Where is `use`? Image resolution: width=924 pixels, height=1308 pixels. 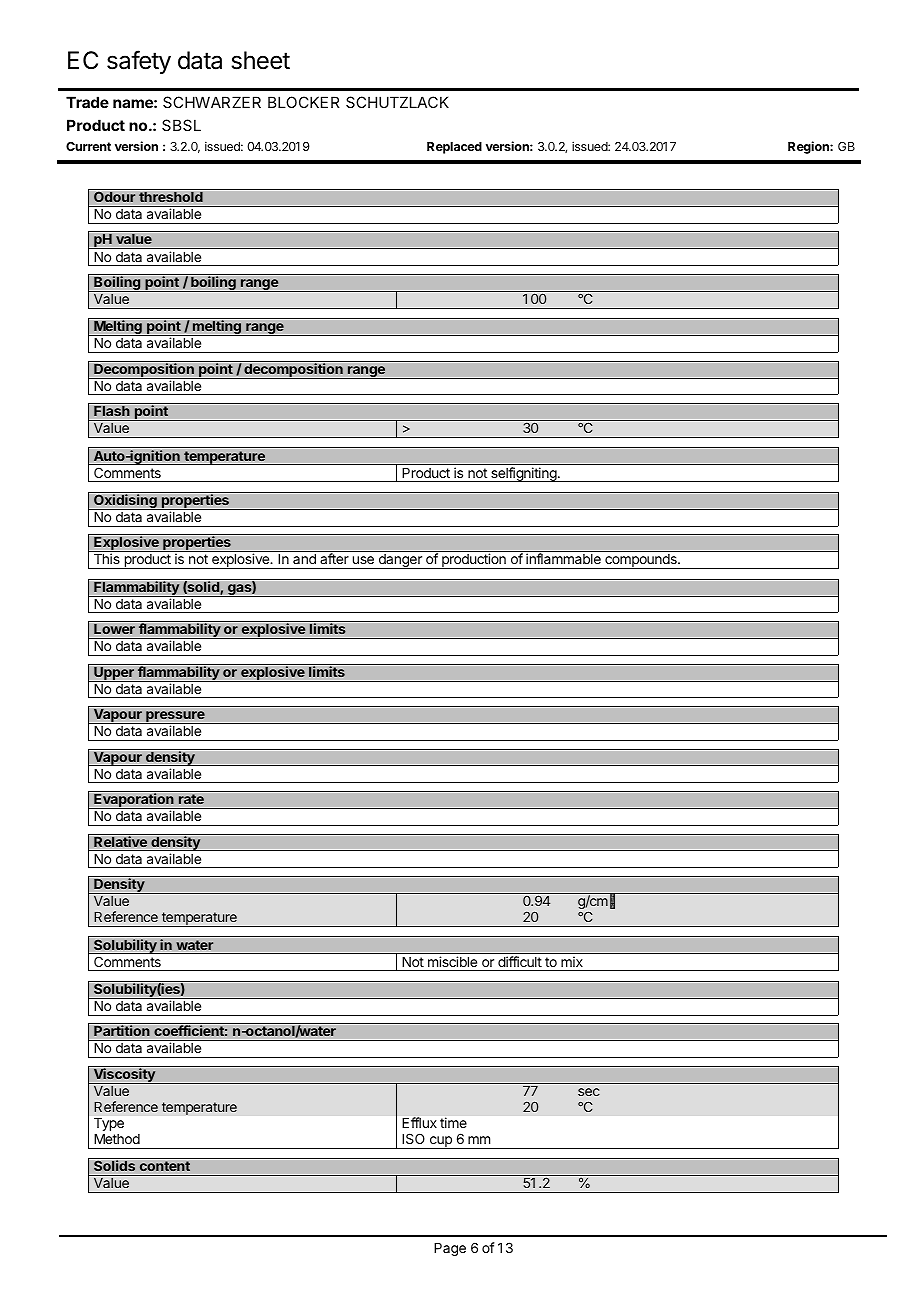 use is located at coordinates (363, 560).
